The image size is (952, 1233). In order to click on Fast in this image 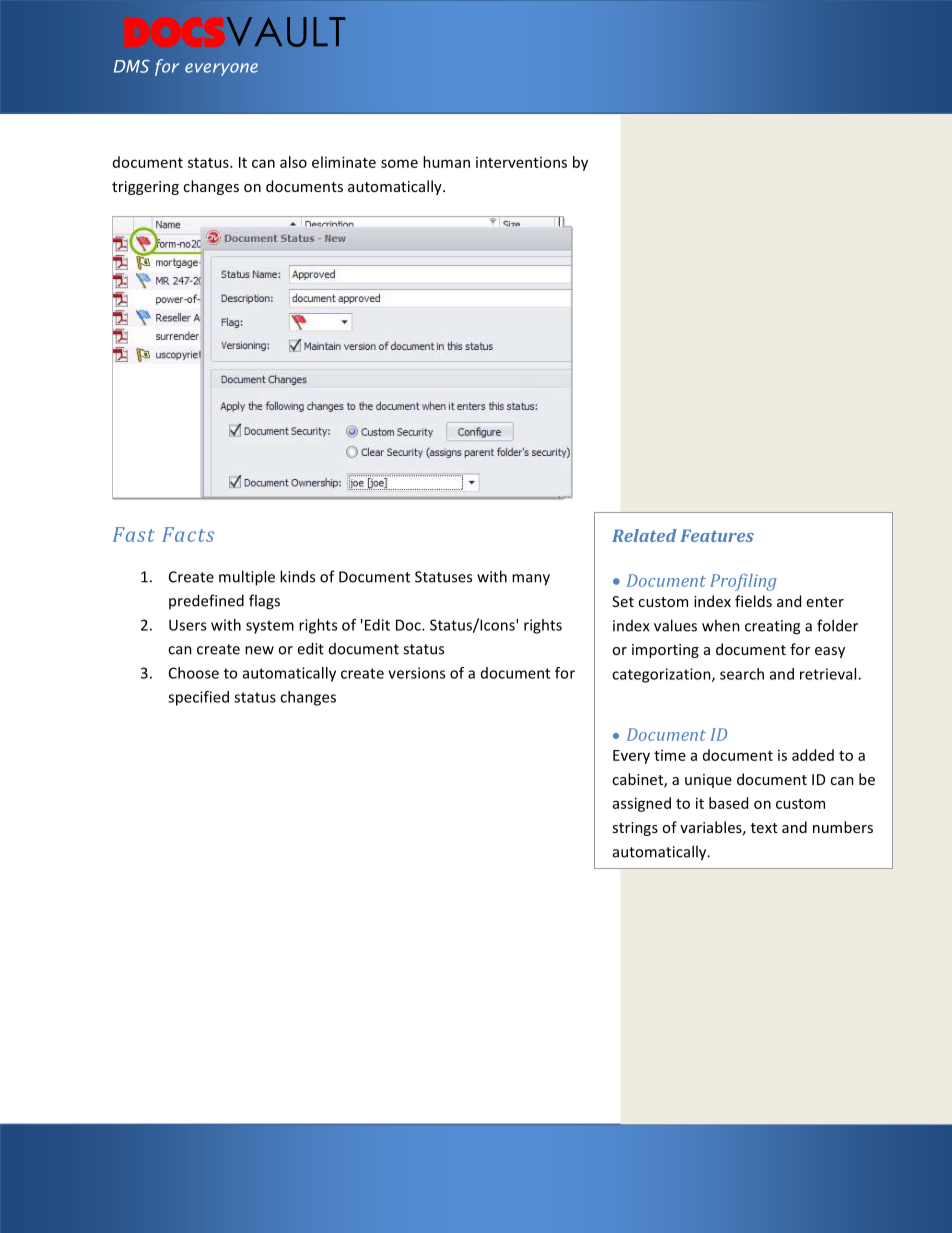, I will do `click(134, 534)`.
